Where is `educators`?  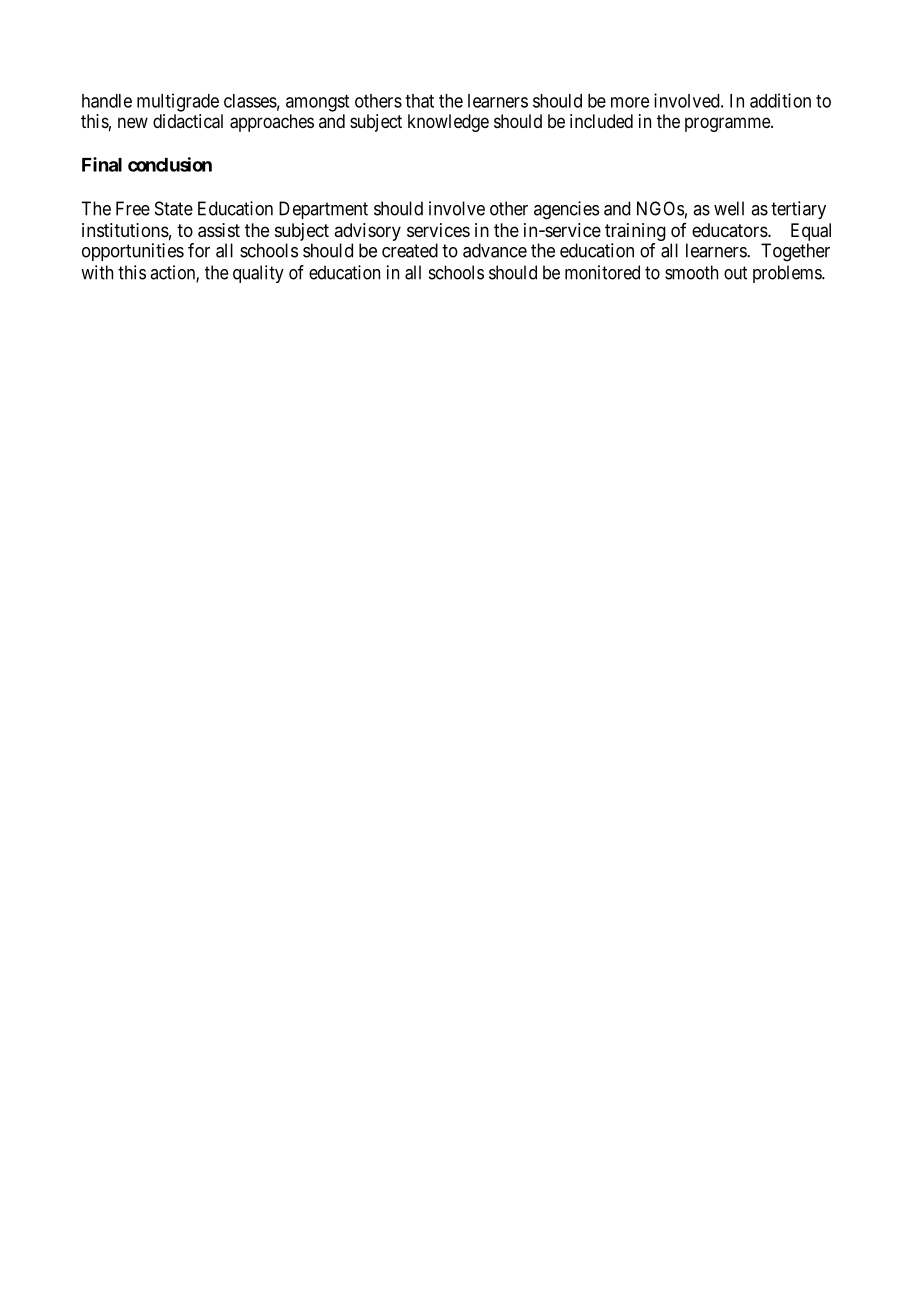 educators is located at coordinates (730, 230).
